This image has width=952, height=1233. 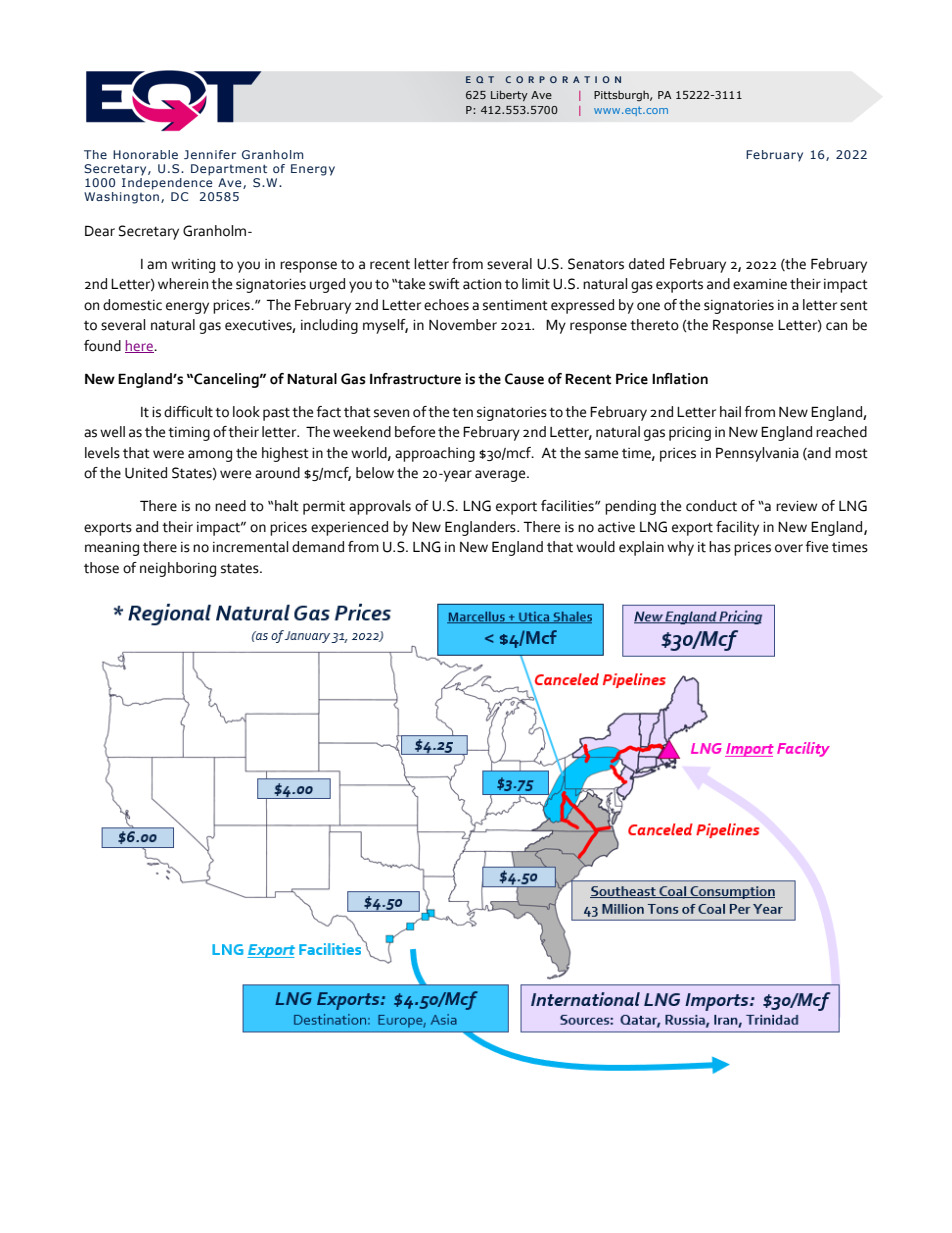 I want to click on would, so click(x=595, y=547).
